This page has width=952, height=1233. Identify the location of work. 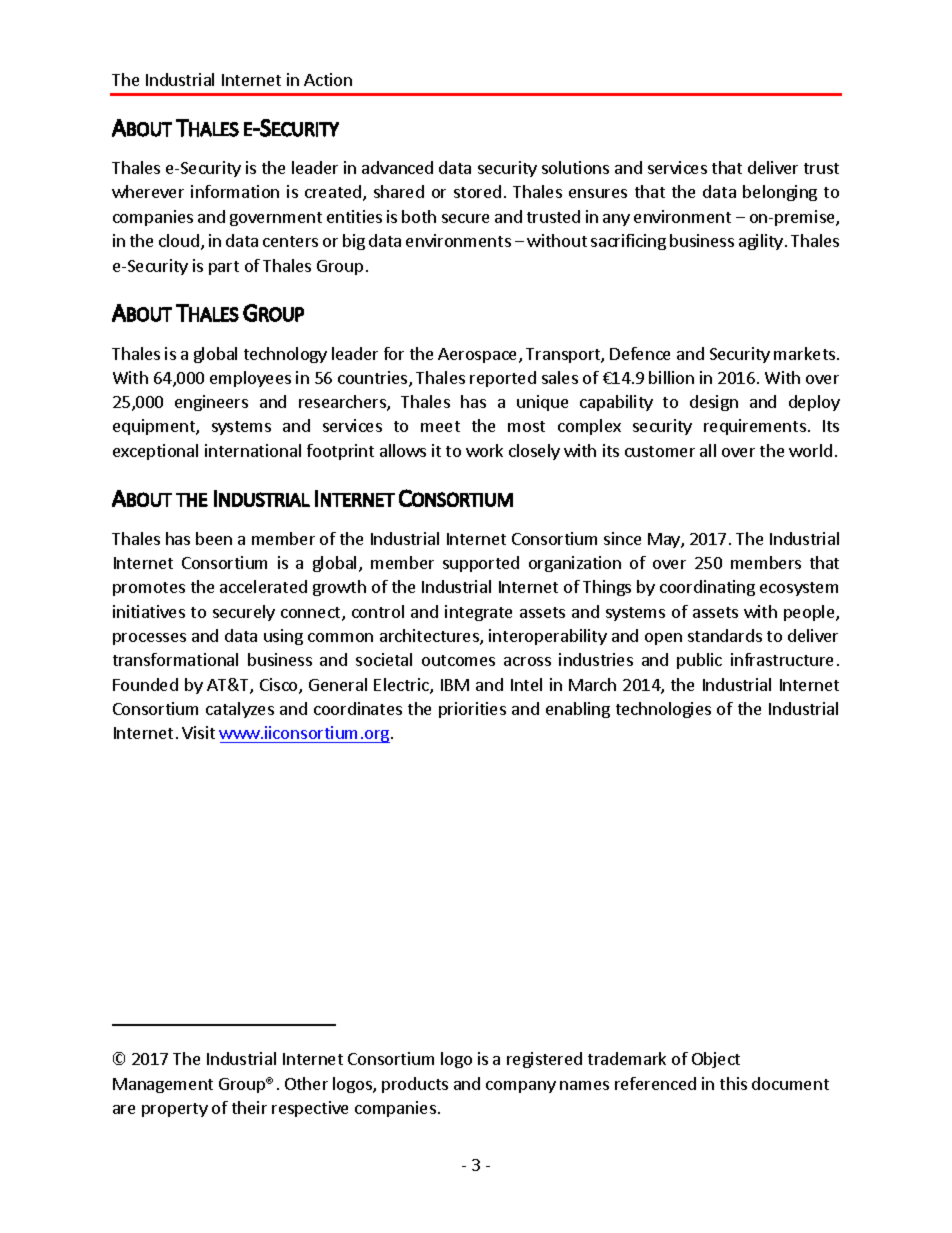
(484, 450).
